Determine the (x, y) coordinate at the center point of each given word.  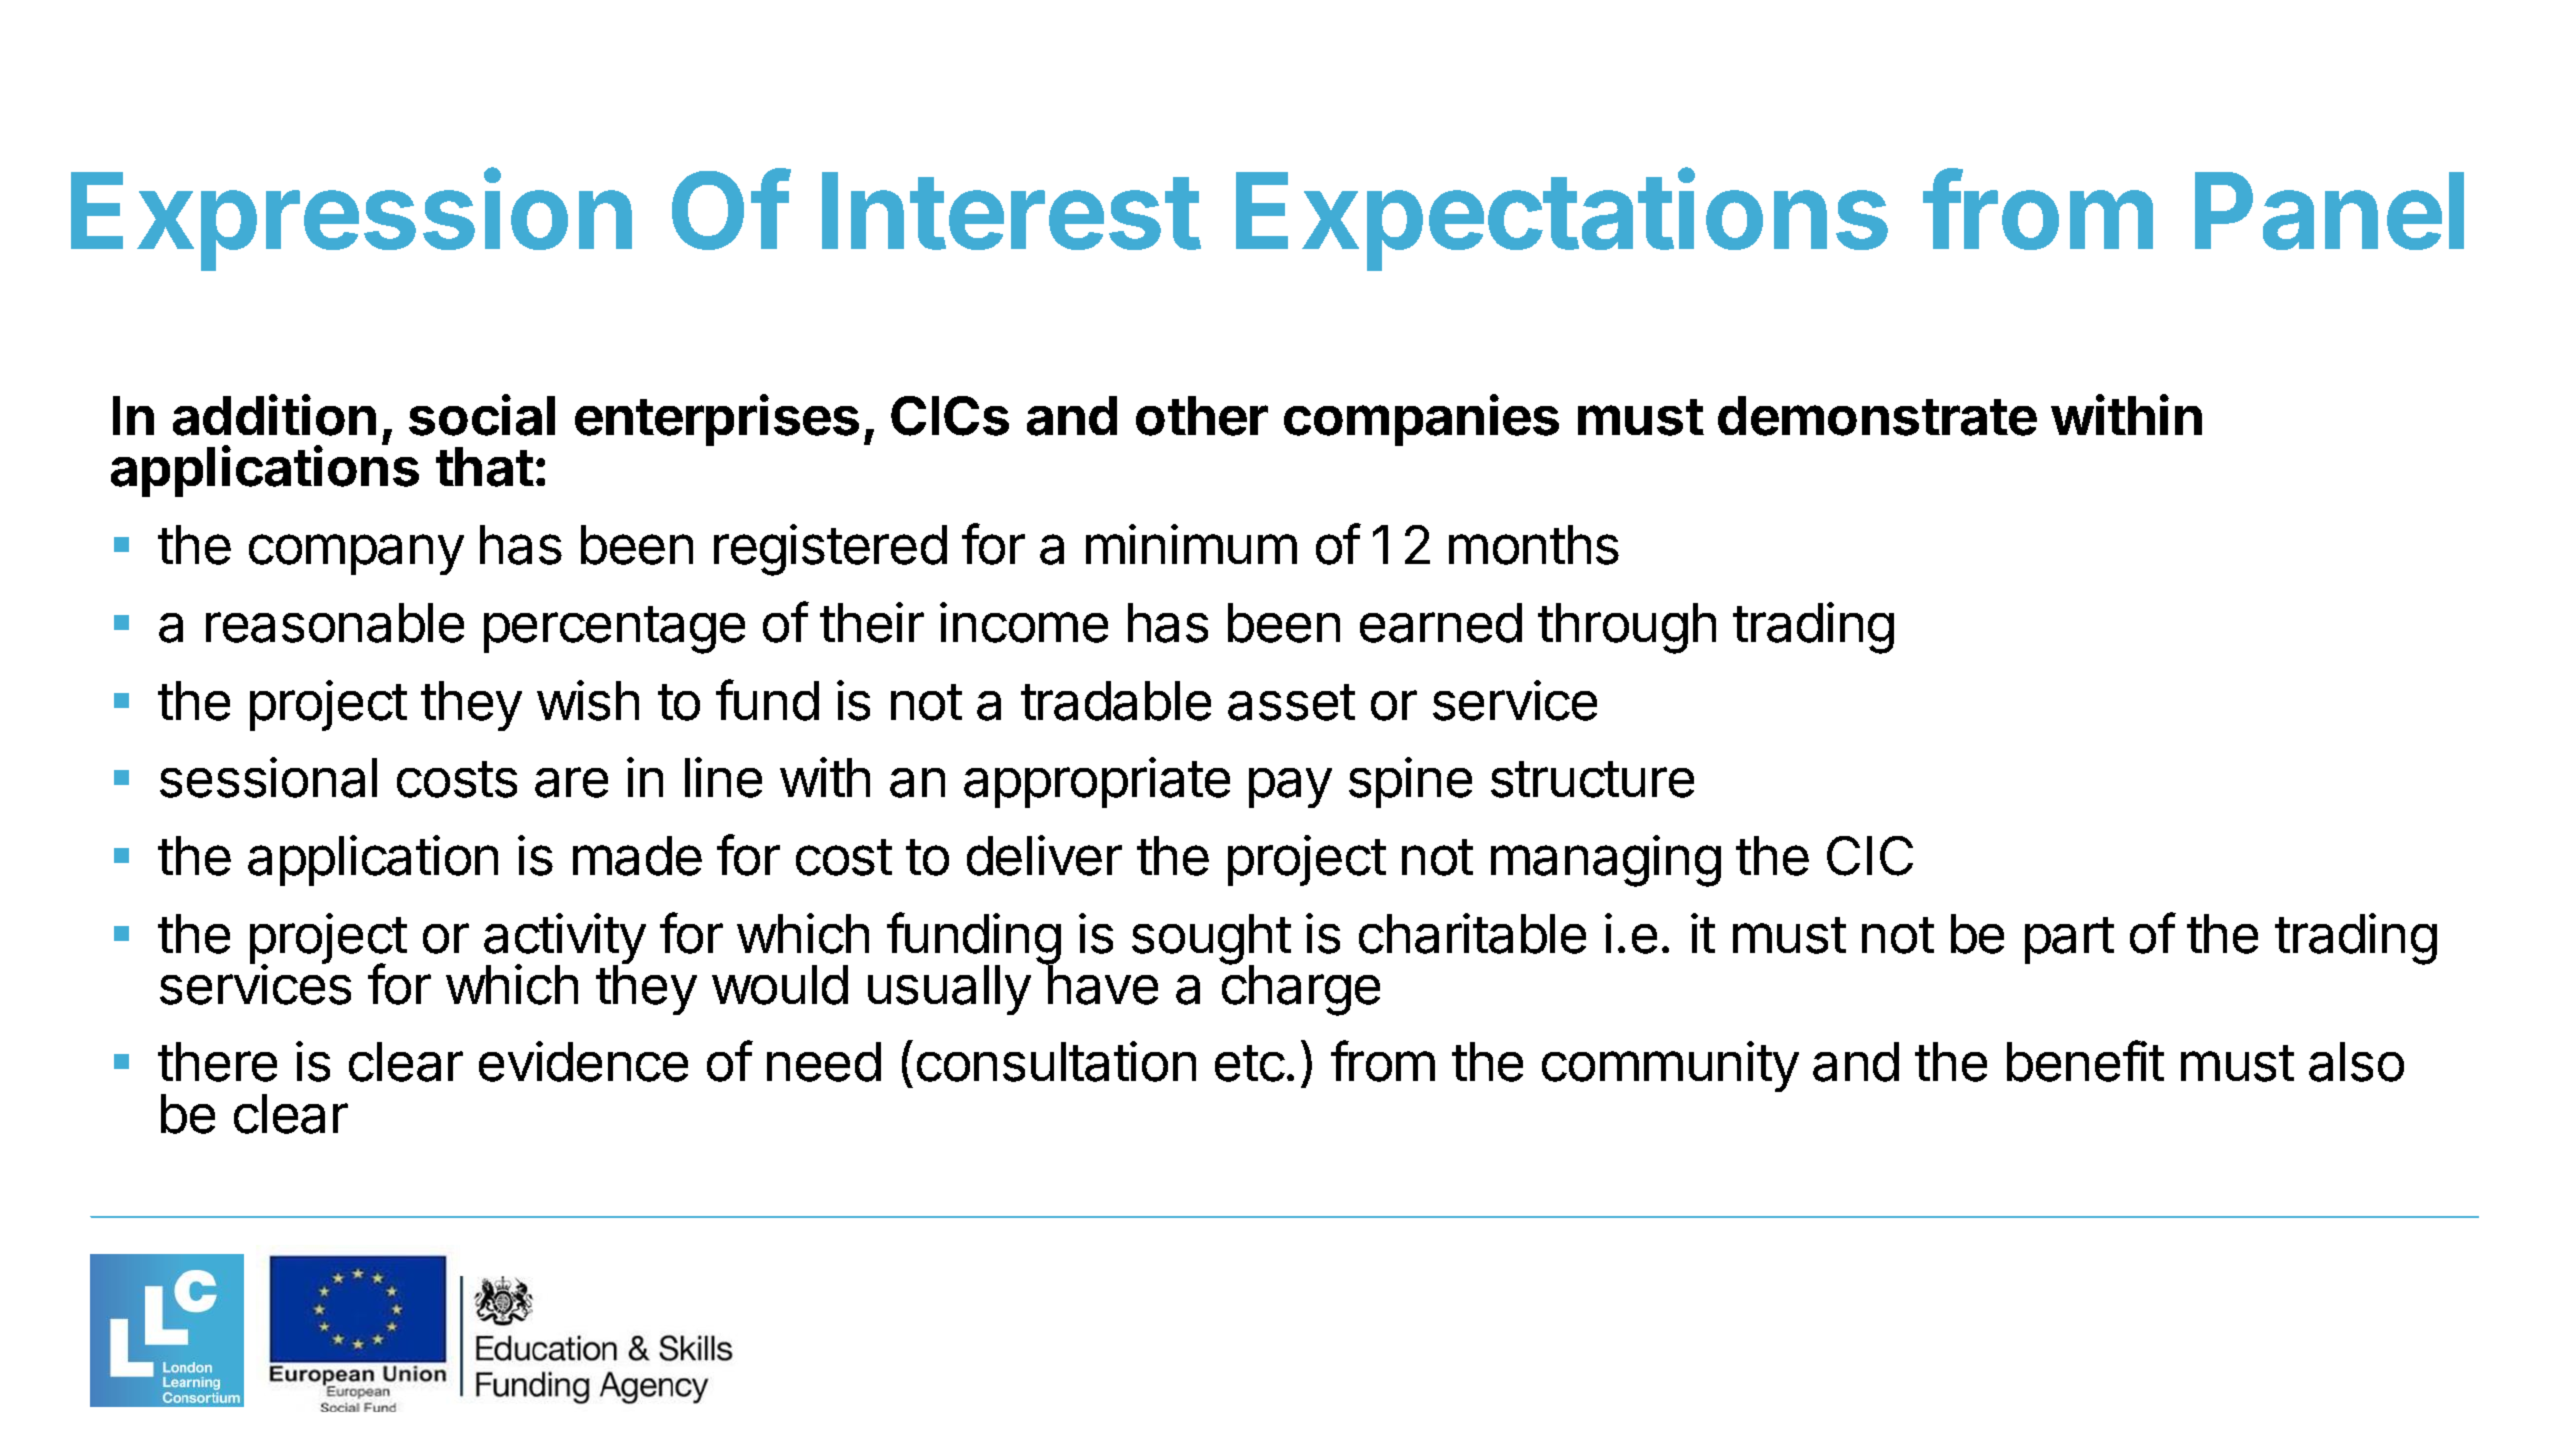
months (1534, 545)
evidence (583, 1061)
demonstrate (1877, 416)
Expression (351, 220)
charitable (1472, 933)
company (356, 554)
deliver (1044, 855)
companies (1421, 420)
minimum (1191, 544)
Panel (2329, 211)
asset (1291, 702)
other (1202, 416)
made (637, 856)
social (482, 415)
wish (588, 700)
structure (1592, 779)
